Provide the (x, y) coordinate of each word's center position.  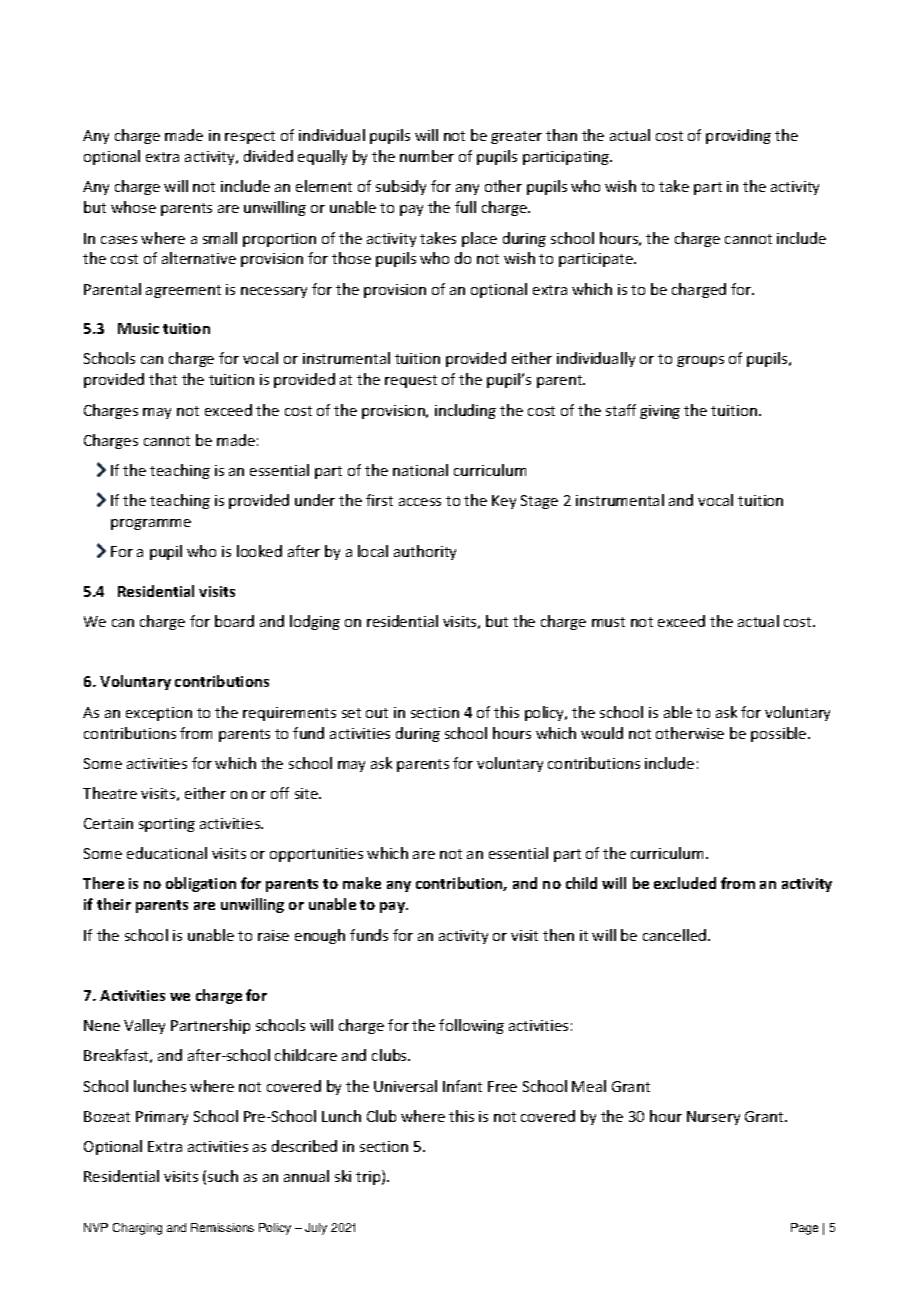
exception (159, 714)
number (427, 156)
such (223, 1176)
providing (738, 136)
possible (780, 734)
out (377, 713)
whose (133, 207)
